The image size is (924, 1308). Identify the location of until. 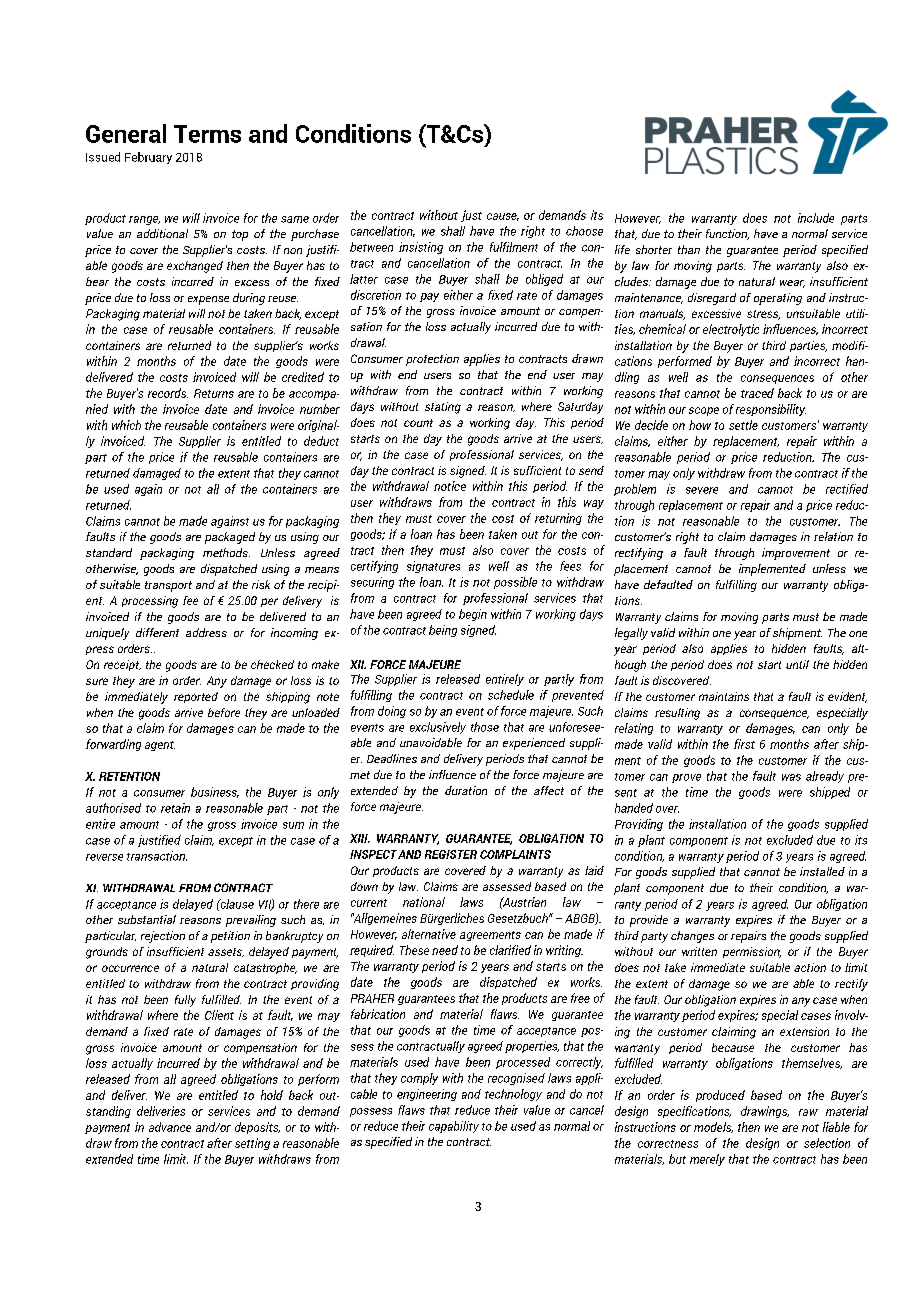
(797, 664).
